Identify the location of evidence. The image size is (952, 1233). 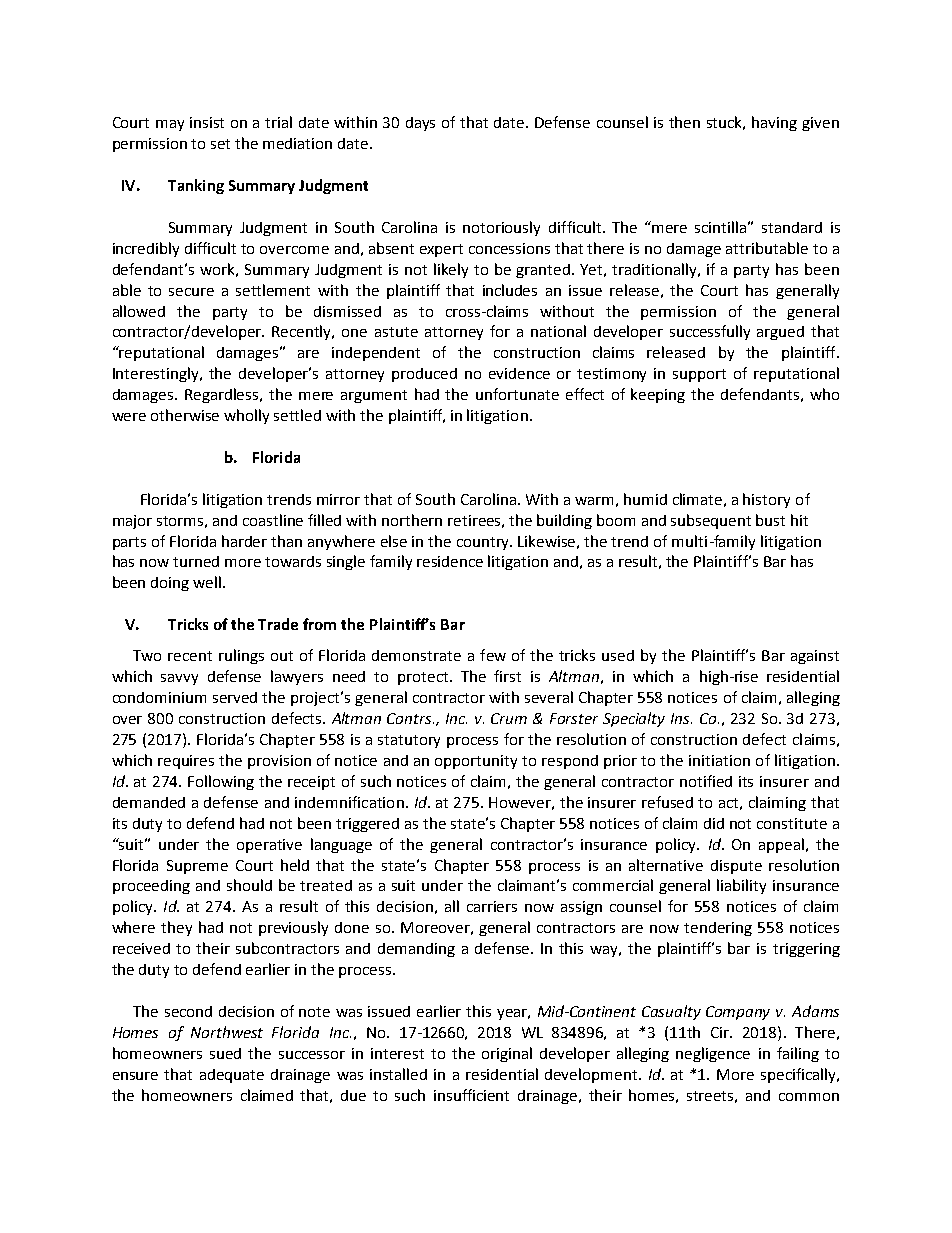
(519, 373).
